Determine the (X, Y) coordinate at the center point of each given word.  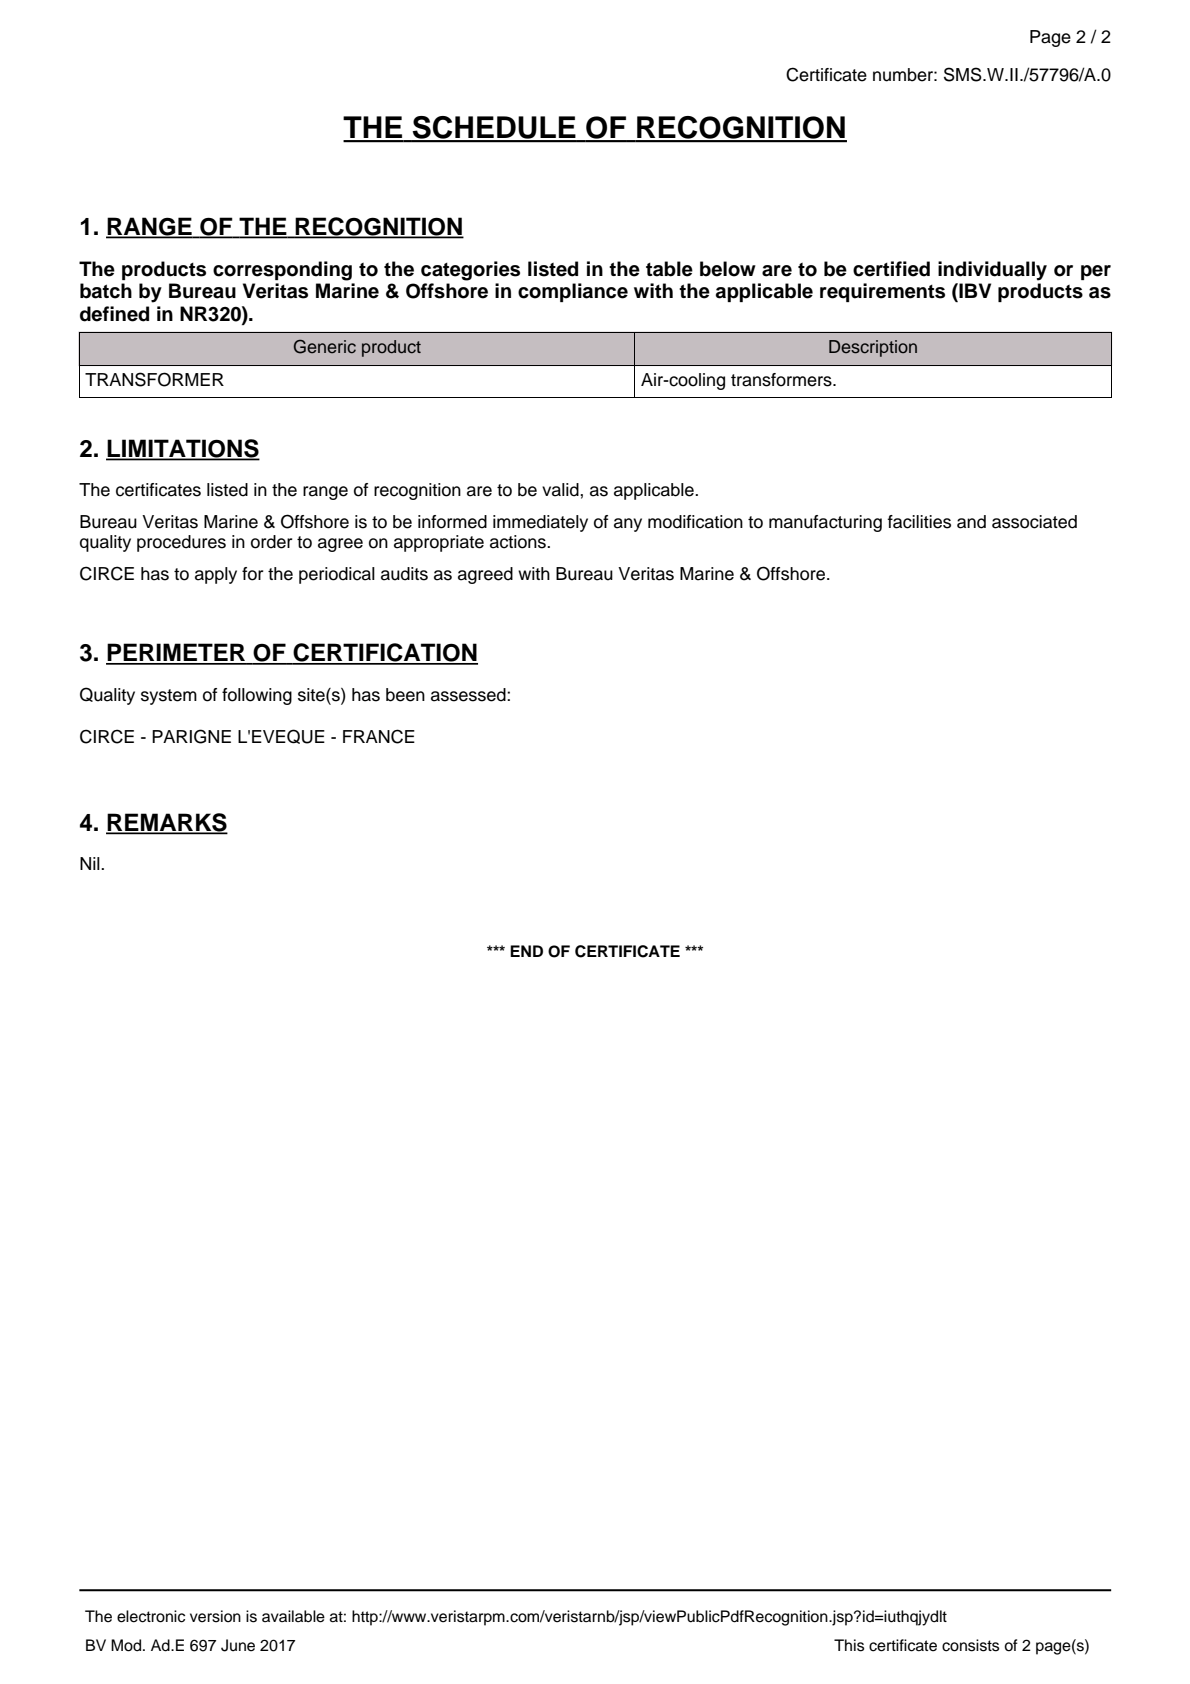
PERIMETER (176, 653)
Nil (91, 863)
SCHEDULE (494, 128)
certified (891, 269)
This (849, 1645)
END (526, 951)
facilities (919, 522)
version (215, 1616)
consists (970, 1645)
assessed (469, 695)
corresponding (282, 271)
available (293, 1616)
